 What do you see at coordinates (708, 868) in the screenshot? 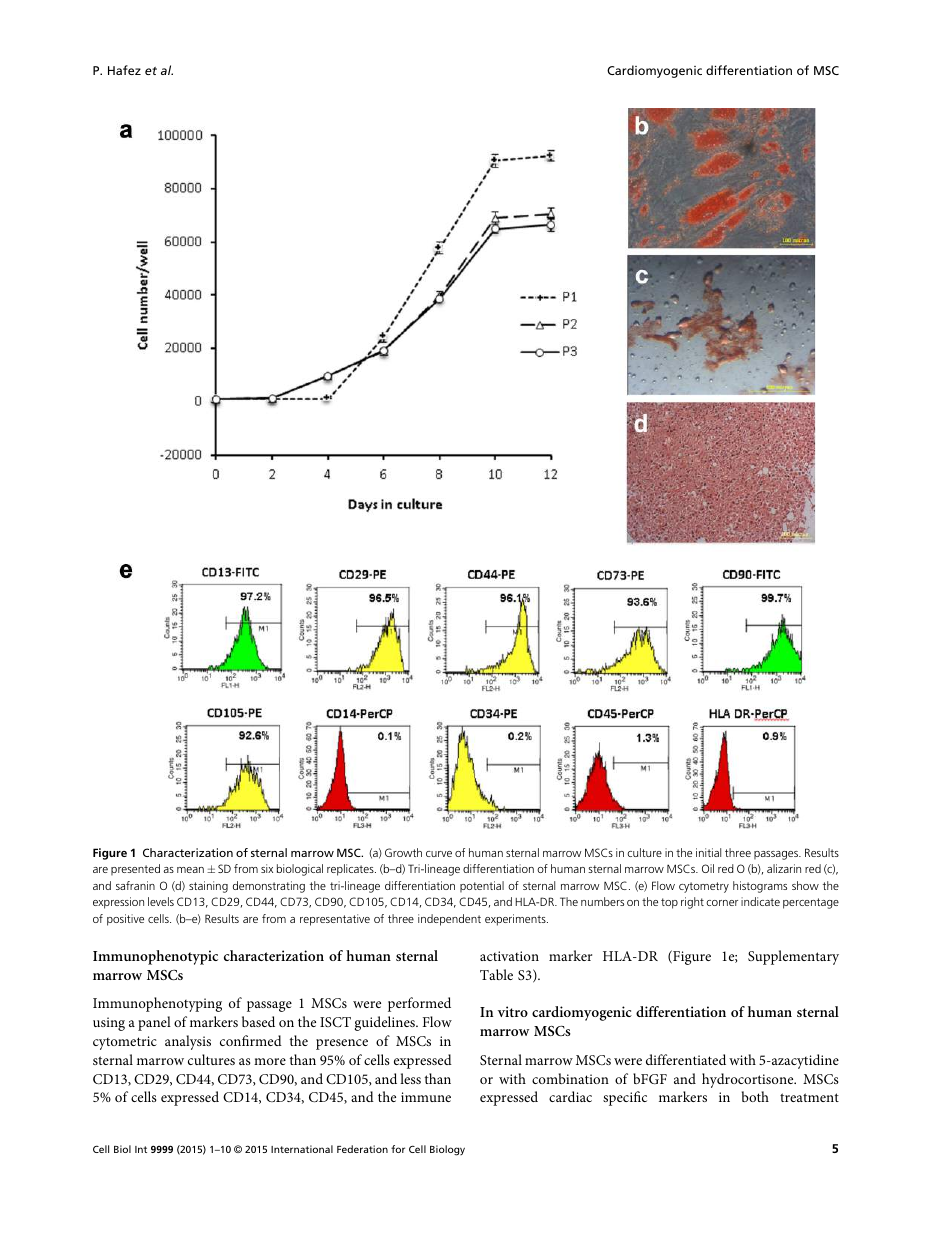
I see `Oil` at bounding box center [708, 868].
